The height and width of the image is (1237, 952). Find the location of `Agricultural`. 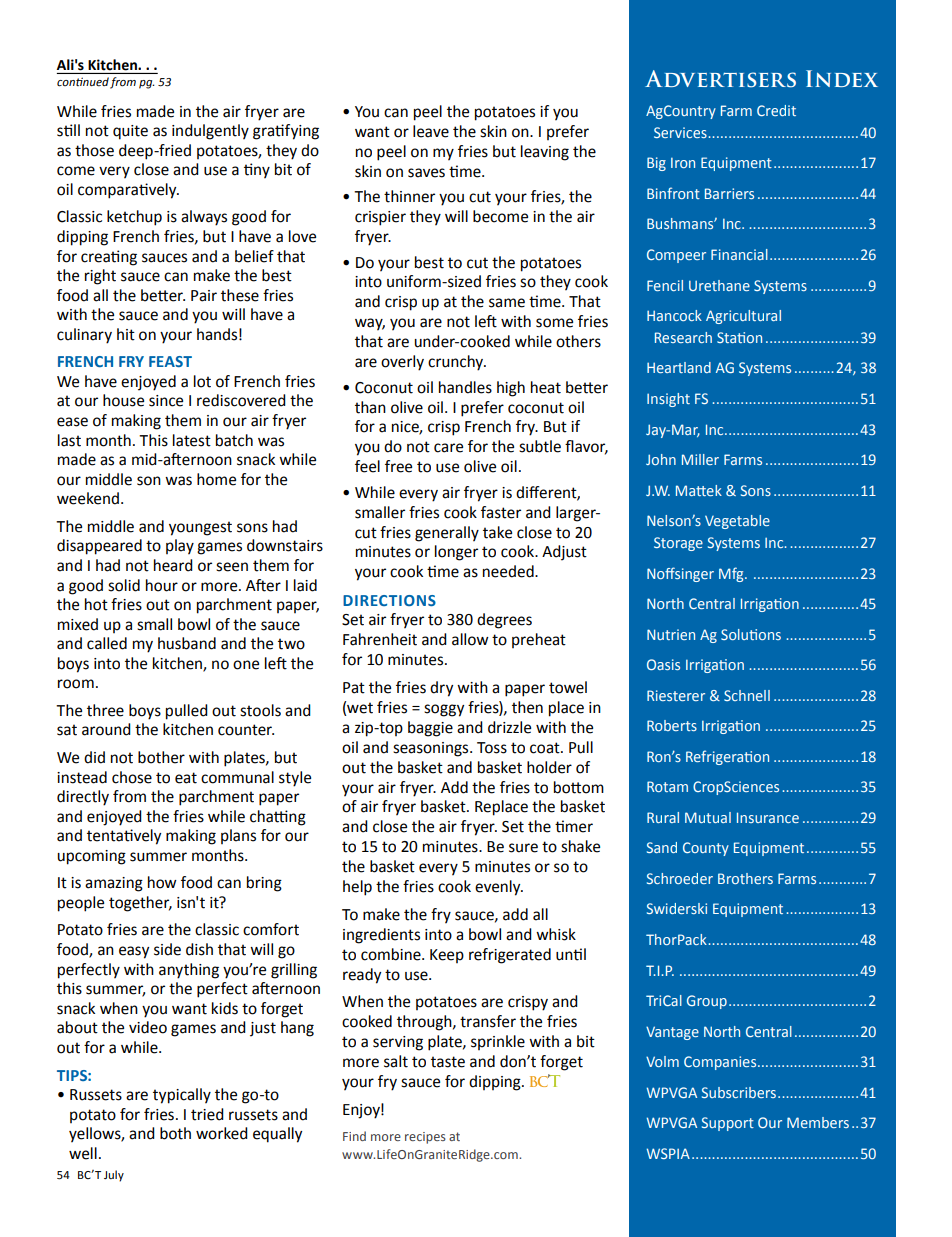

Agricultural is located at coordinates (743, 317).
